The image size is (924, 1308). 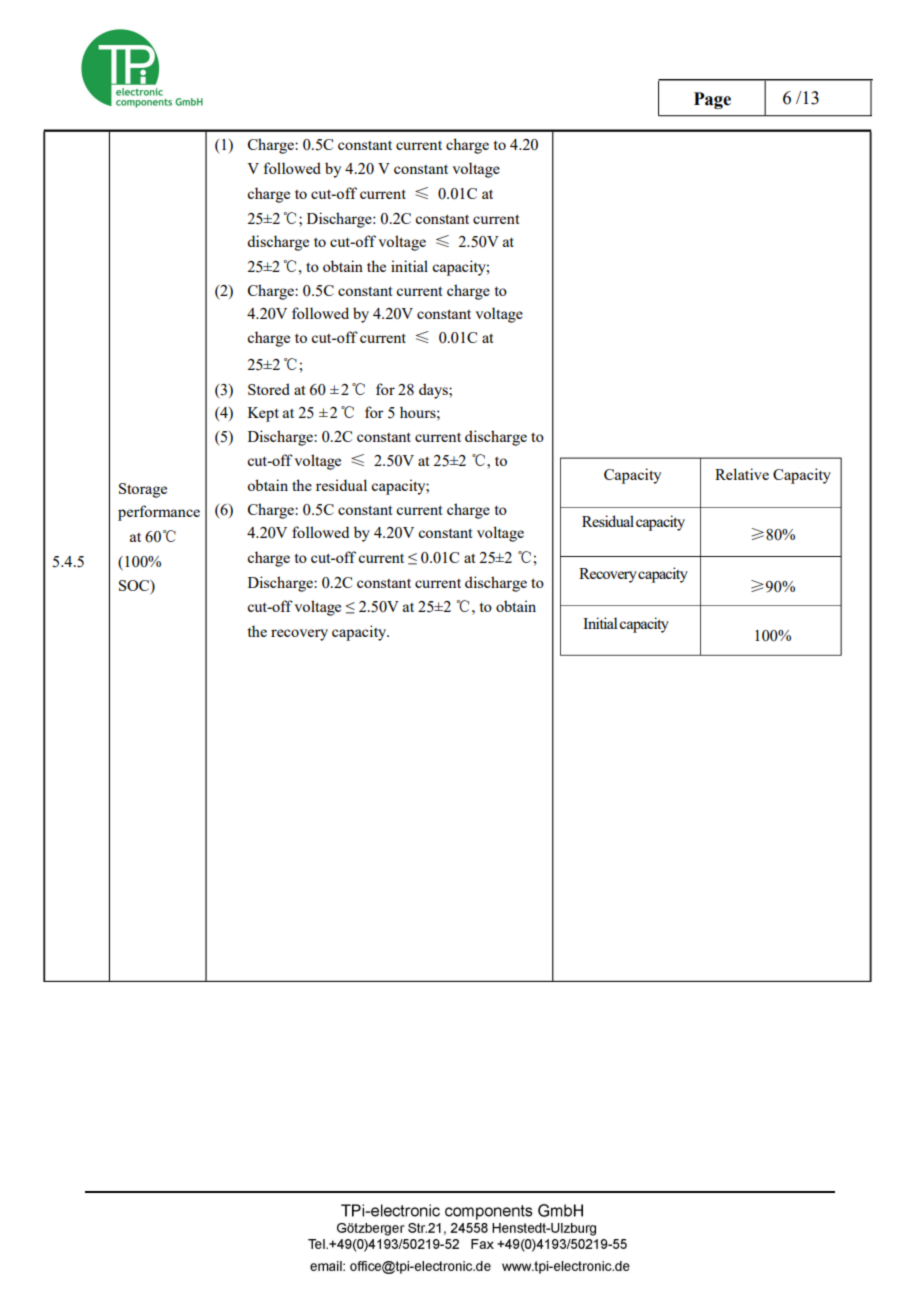 What do you see at coordinates (269, 389) in the page?
I see `Stored` at bounding box center [269, 389].
